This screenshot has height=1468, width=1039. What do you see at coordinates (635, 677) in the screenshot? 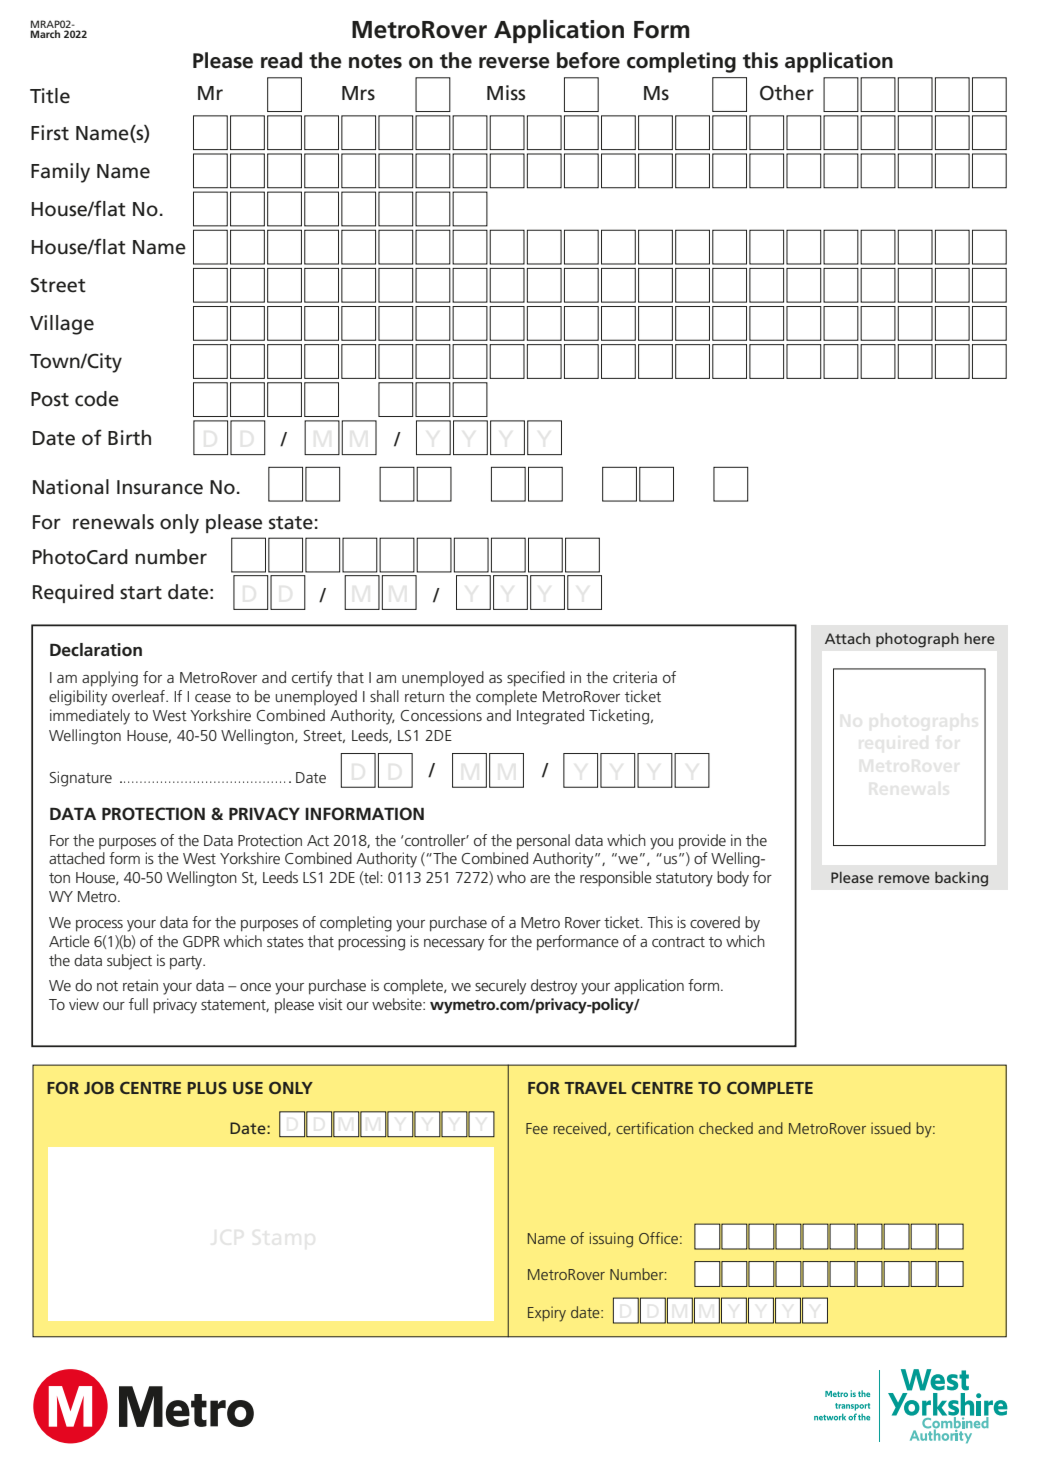
I see `criteria` at bounding box center [635, 677].
